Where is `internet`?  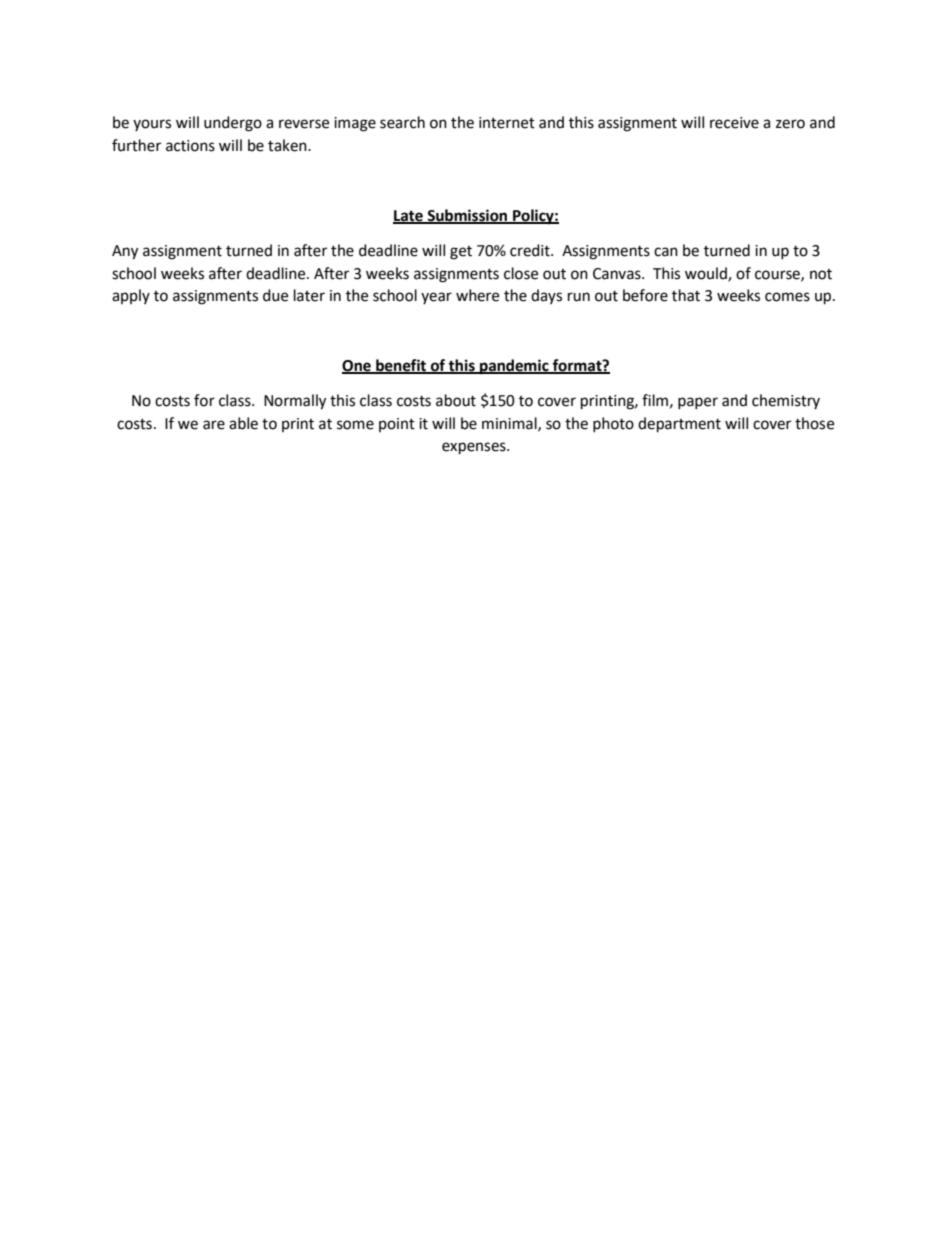 internet is located at coordinates (507, 123).
